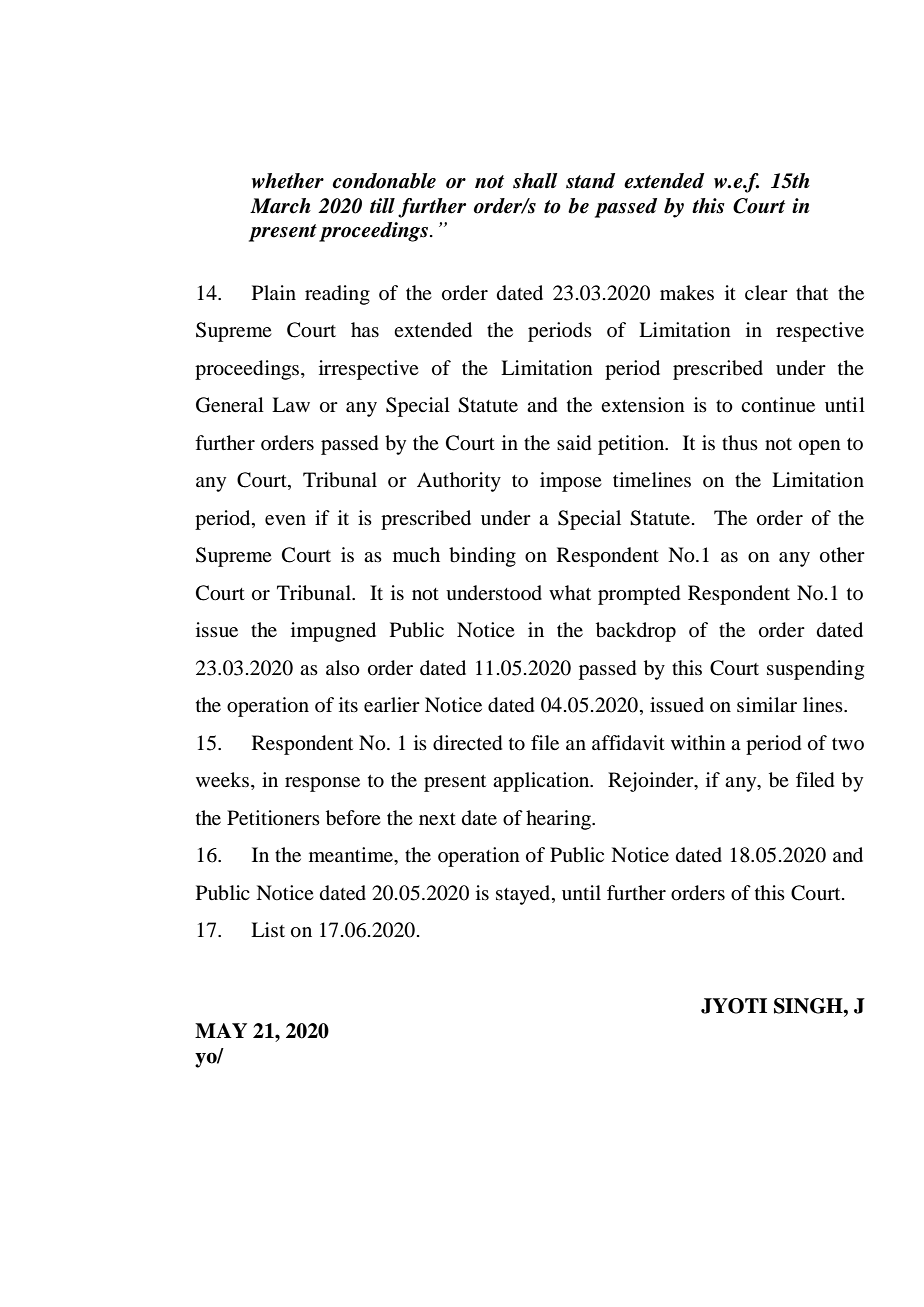  What do you see at coordinates (333, 632) in the screenshot?
I see `impugned` at bounding box center [333, 632].
